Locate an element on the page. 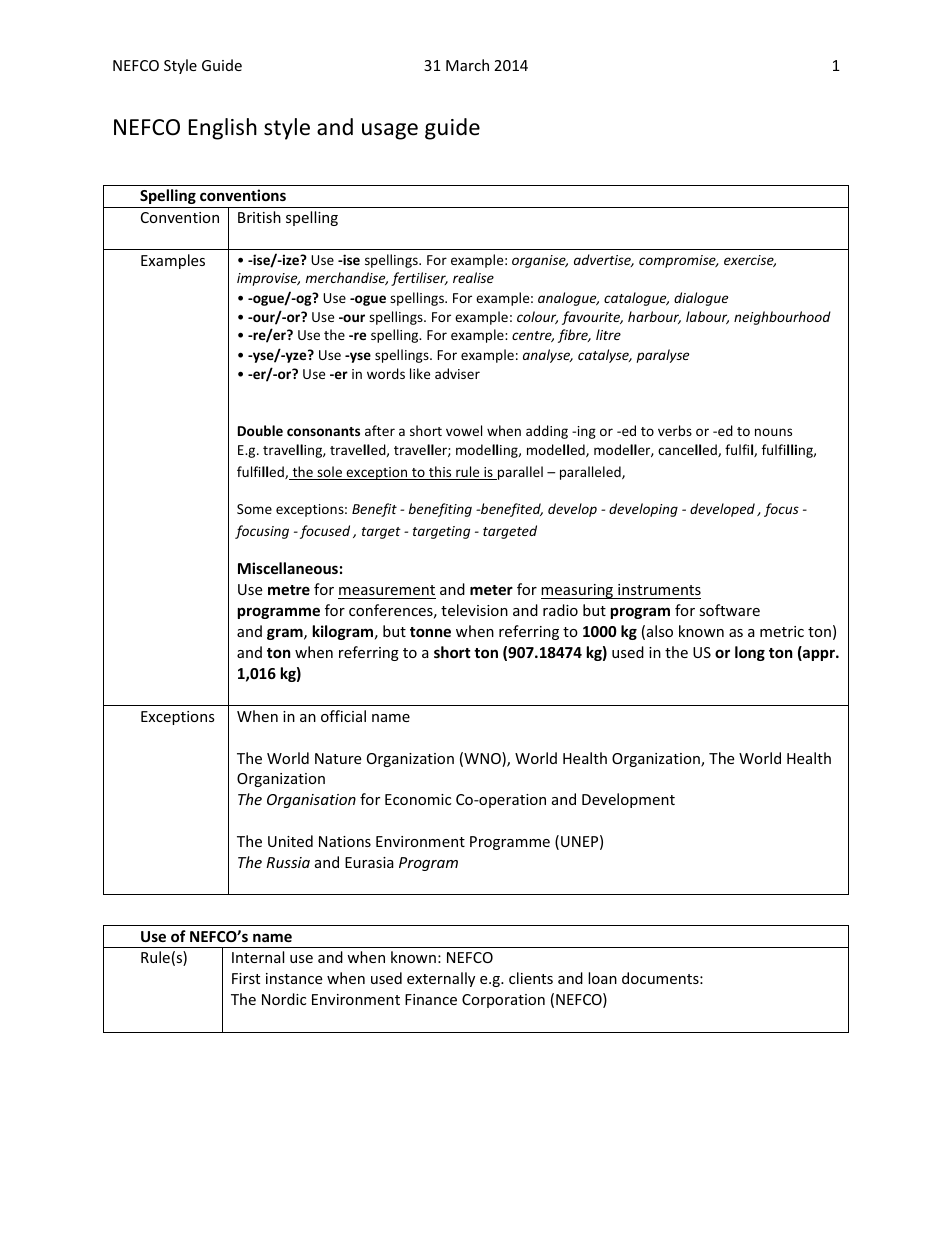  labour is located at coordinates (707, 317).
